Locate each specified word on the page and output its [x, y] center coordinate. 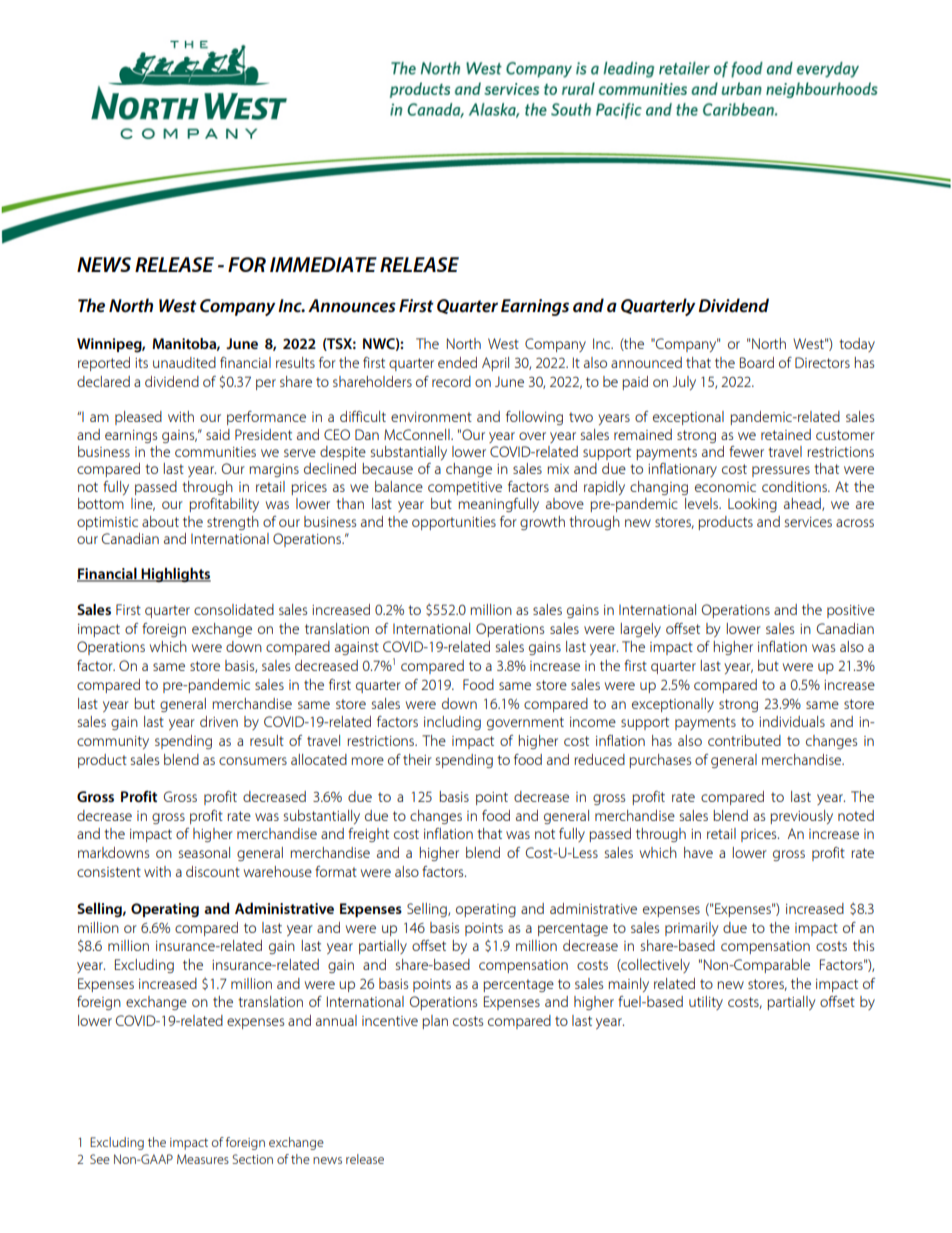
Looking [752, 505]
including [452, 723]
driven [219, 721]
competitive [465, 488]
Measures [203, 1159]
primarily [691, 929]
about [160, 521]
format [336, 871]
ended [457, 362]
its [141, 363]
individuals [792, 721]
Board [757, 362]
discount [213, 871]
